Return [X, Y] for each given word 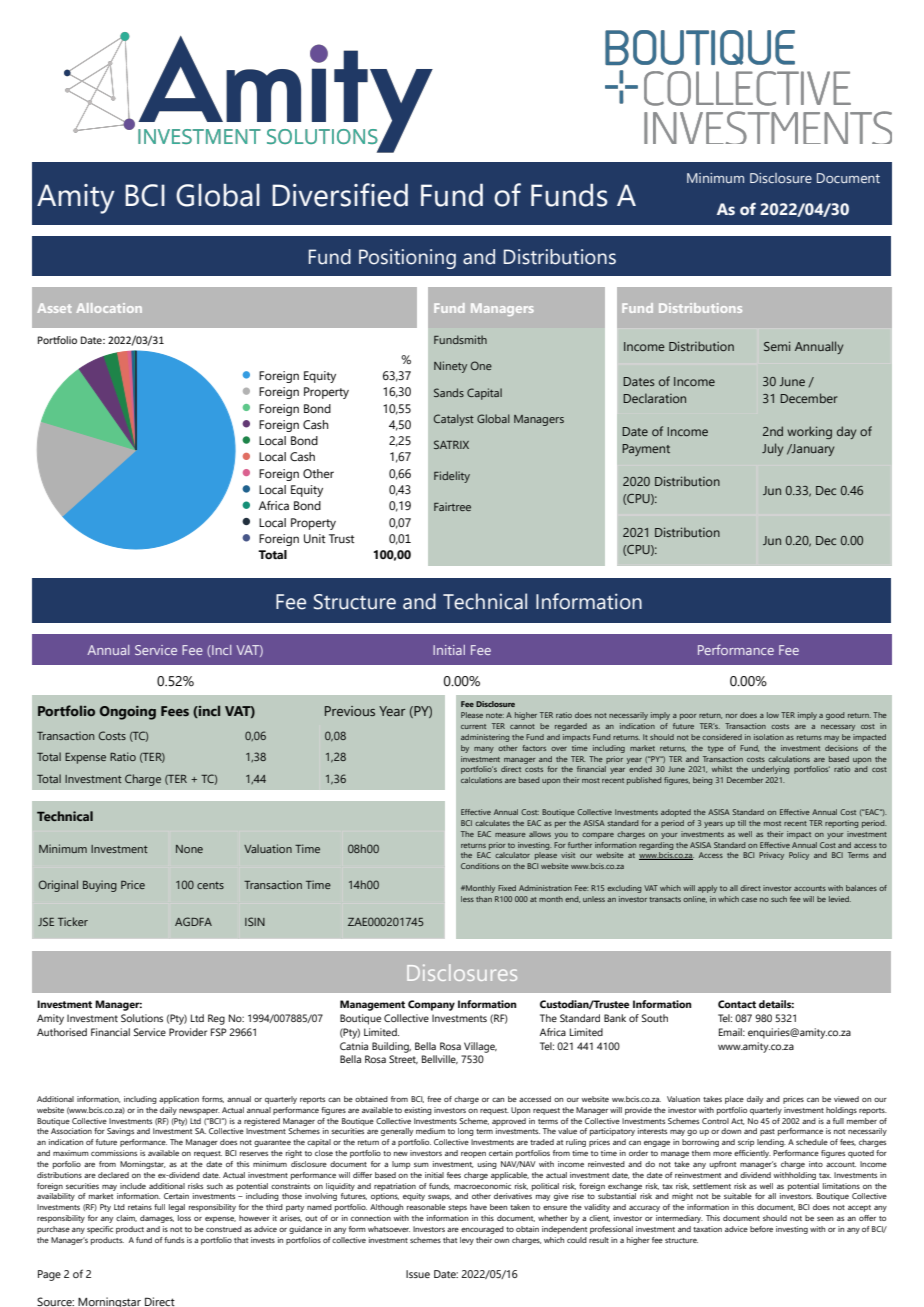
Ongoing [128, 713]
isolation [769, 737]
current [473, 726]
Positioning [407, 259]
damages [157, 1219]
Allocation [109, 308]
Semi [777, 346]
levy [467, 1241]
